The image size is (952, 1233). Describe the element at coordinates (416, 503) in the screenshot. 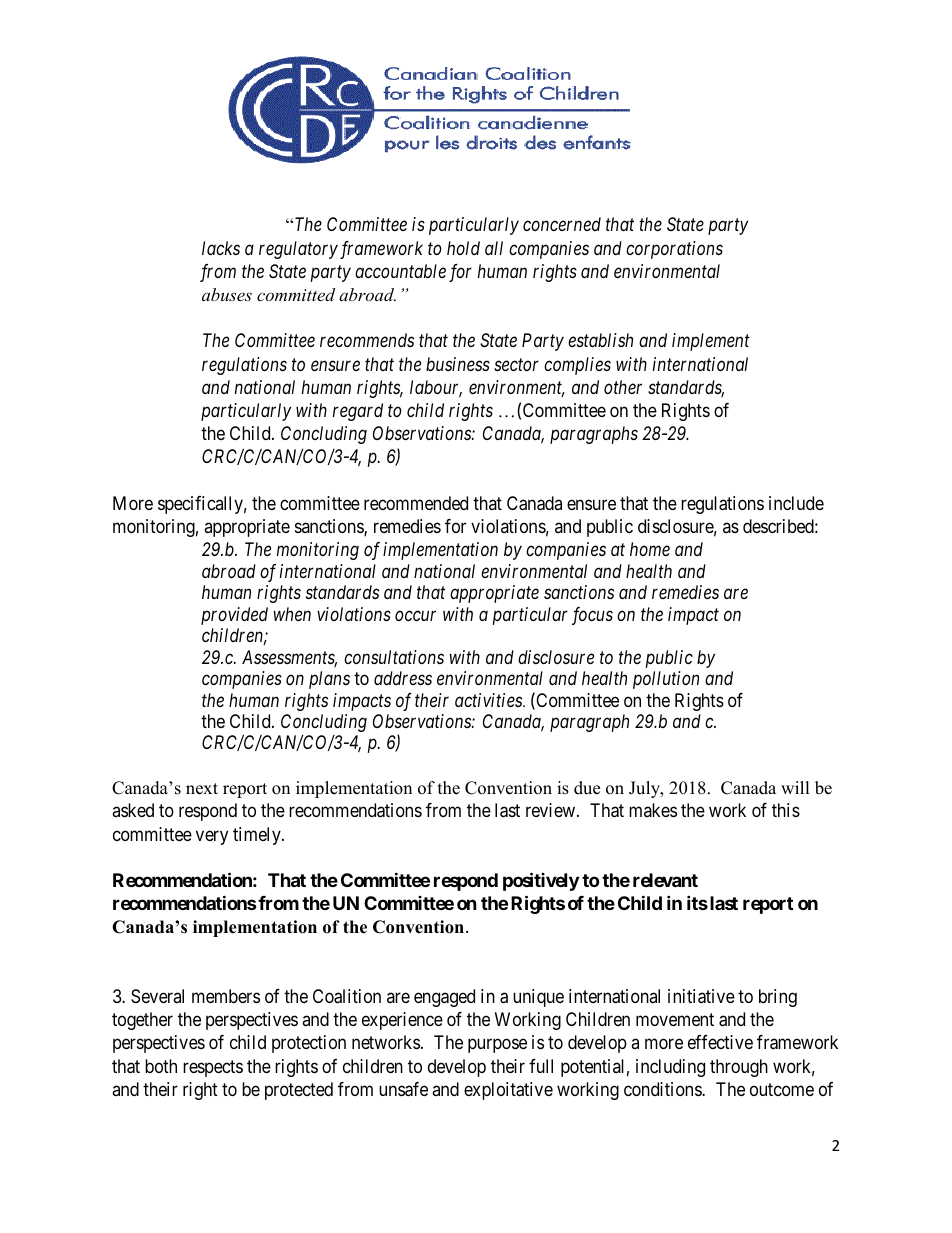

I see `recommended` at that location.
